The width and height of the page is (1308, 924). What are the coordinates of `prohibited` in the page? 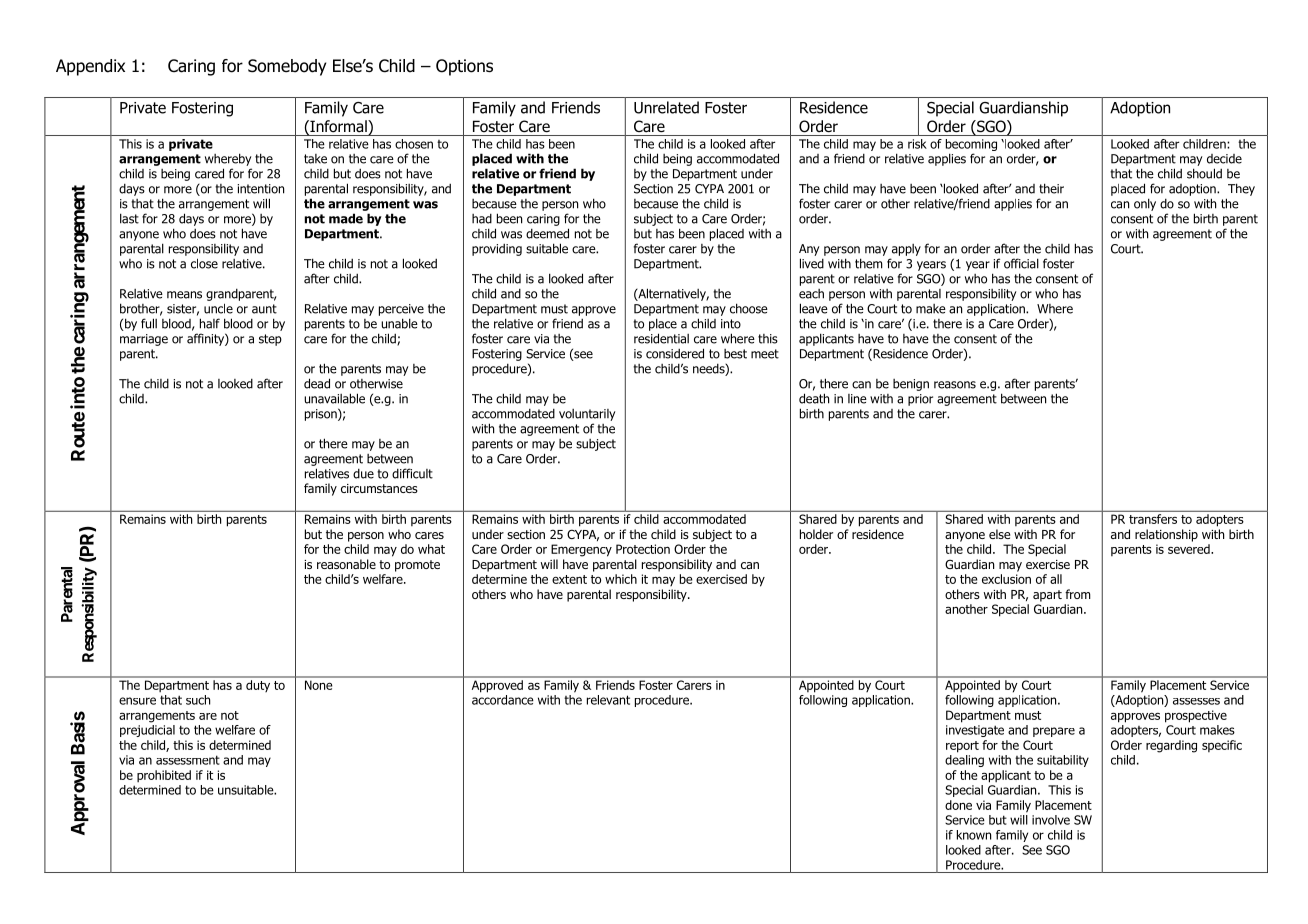 It's located at (164, 776).
